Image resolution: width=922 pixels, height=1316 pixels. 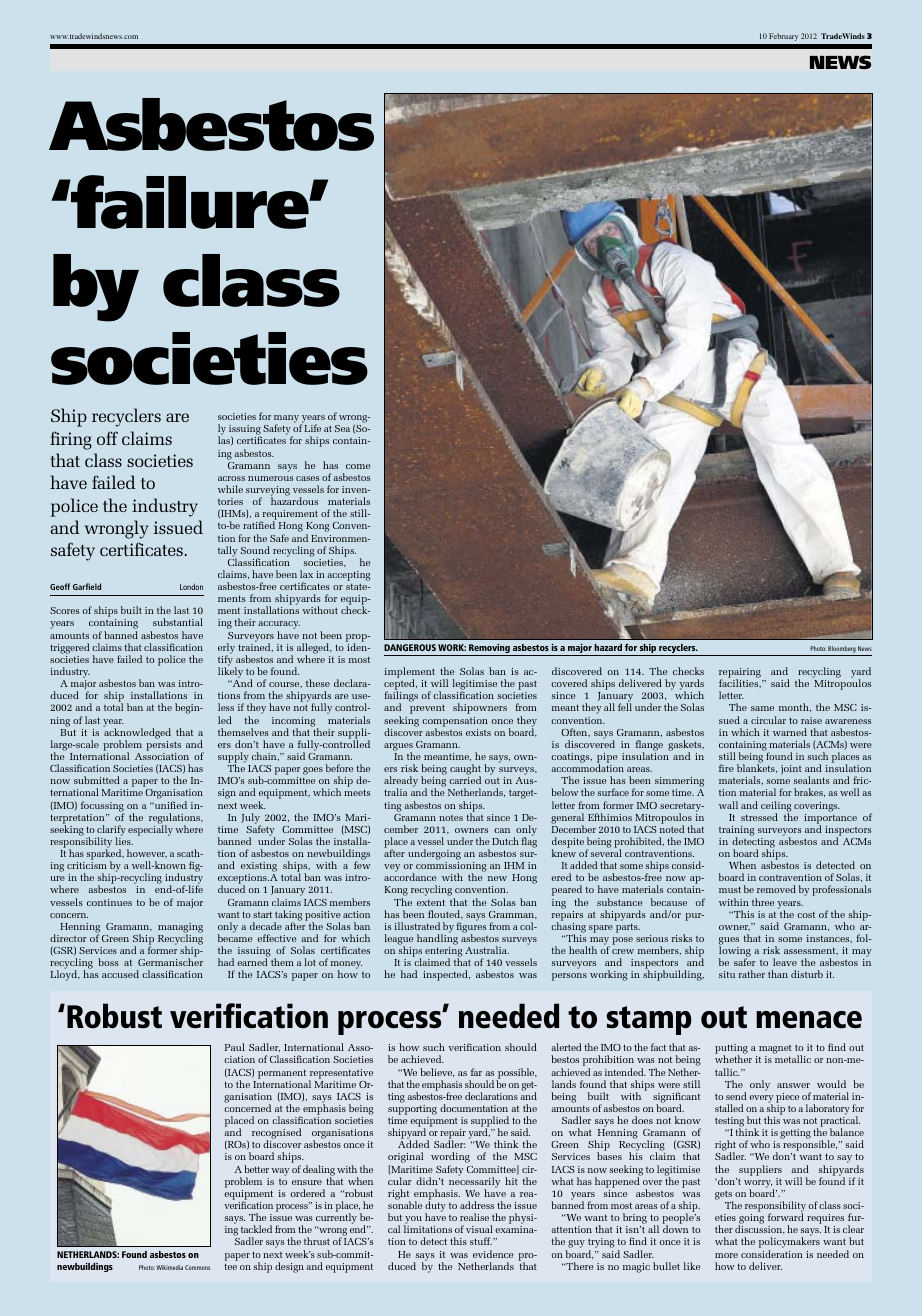 I want to click on Wikimedia, so click(x=169, y=1267).
